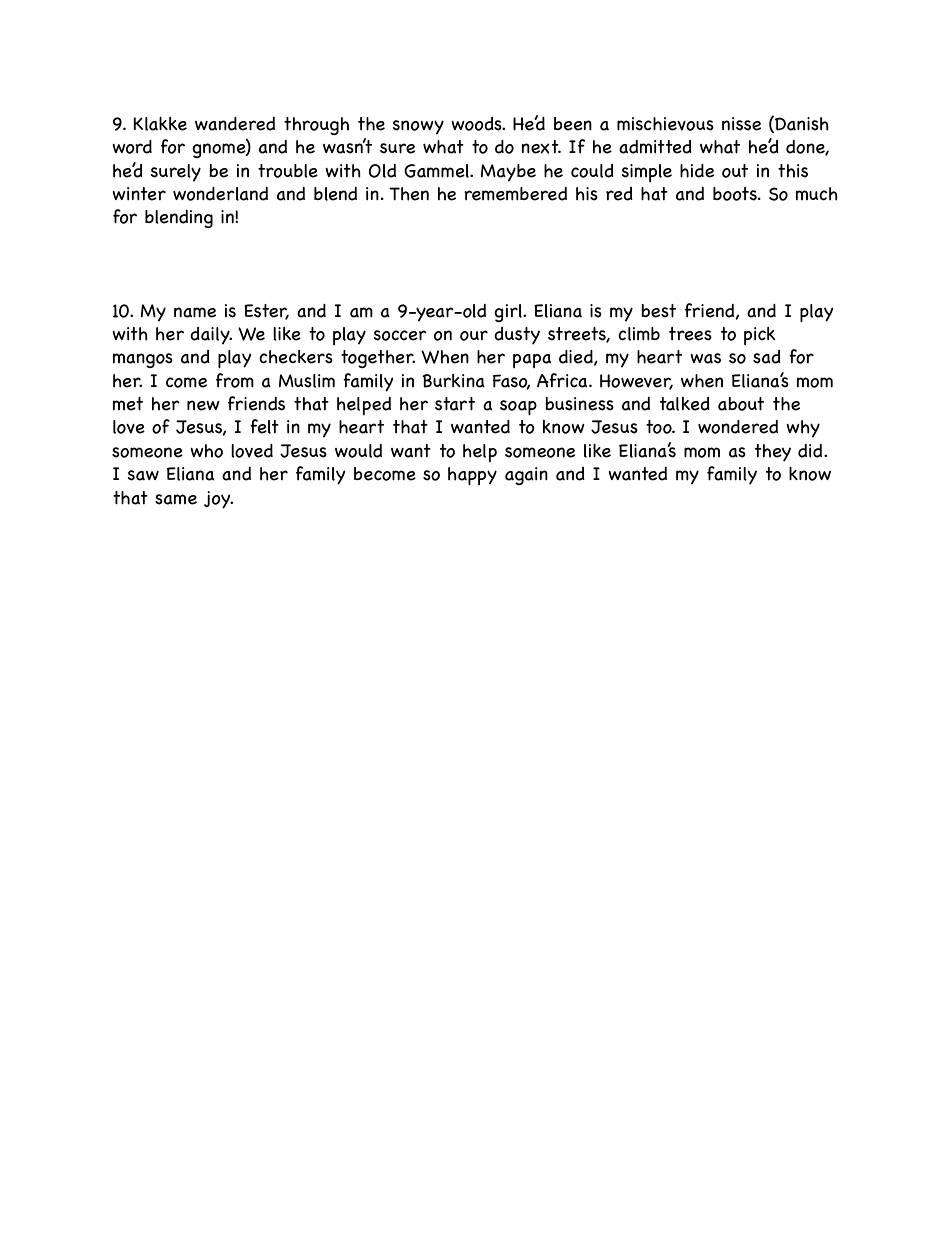 This screenshot has width=952, height=1233. What do you see at coordinates (773, 453) in the screenshot?
I see `they` at bounding box center [773, 453].
